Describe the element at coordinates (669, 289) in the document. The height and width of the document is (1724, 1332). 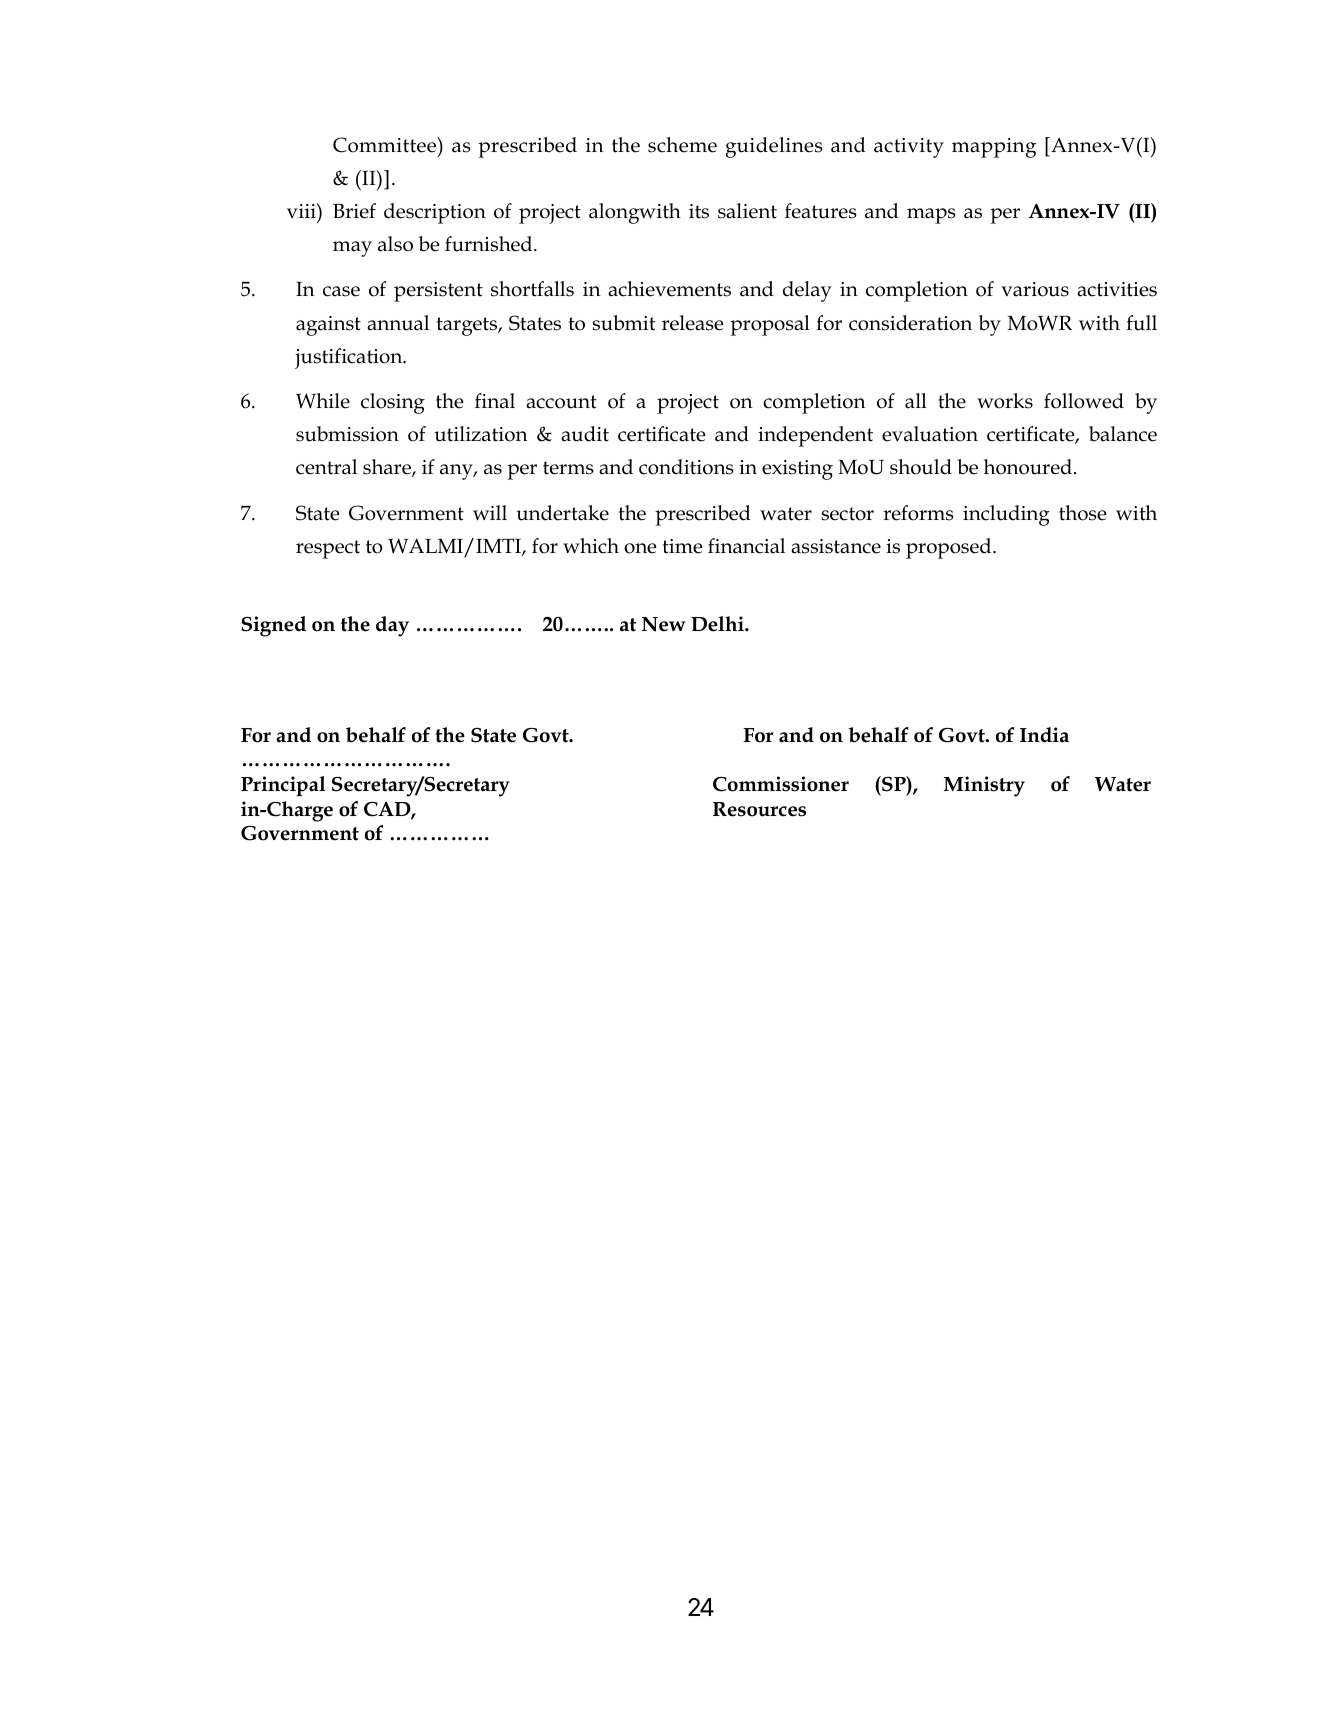
I see `achievements` at that location.
